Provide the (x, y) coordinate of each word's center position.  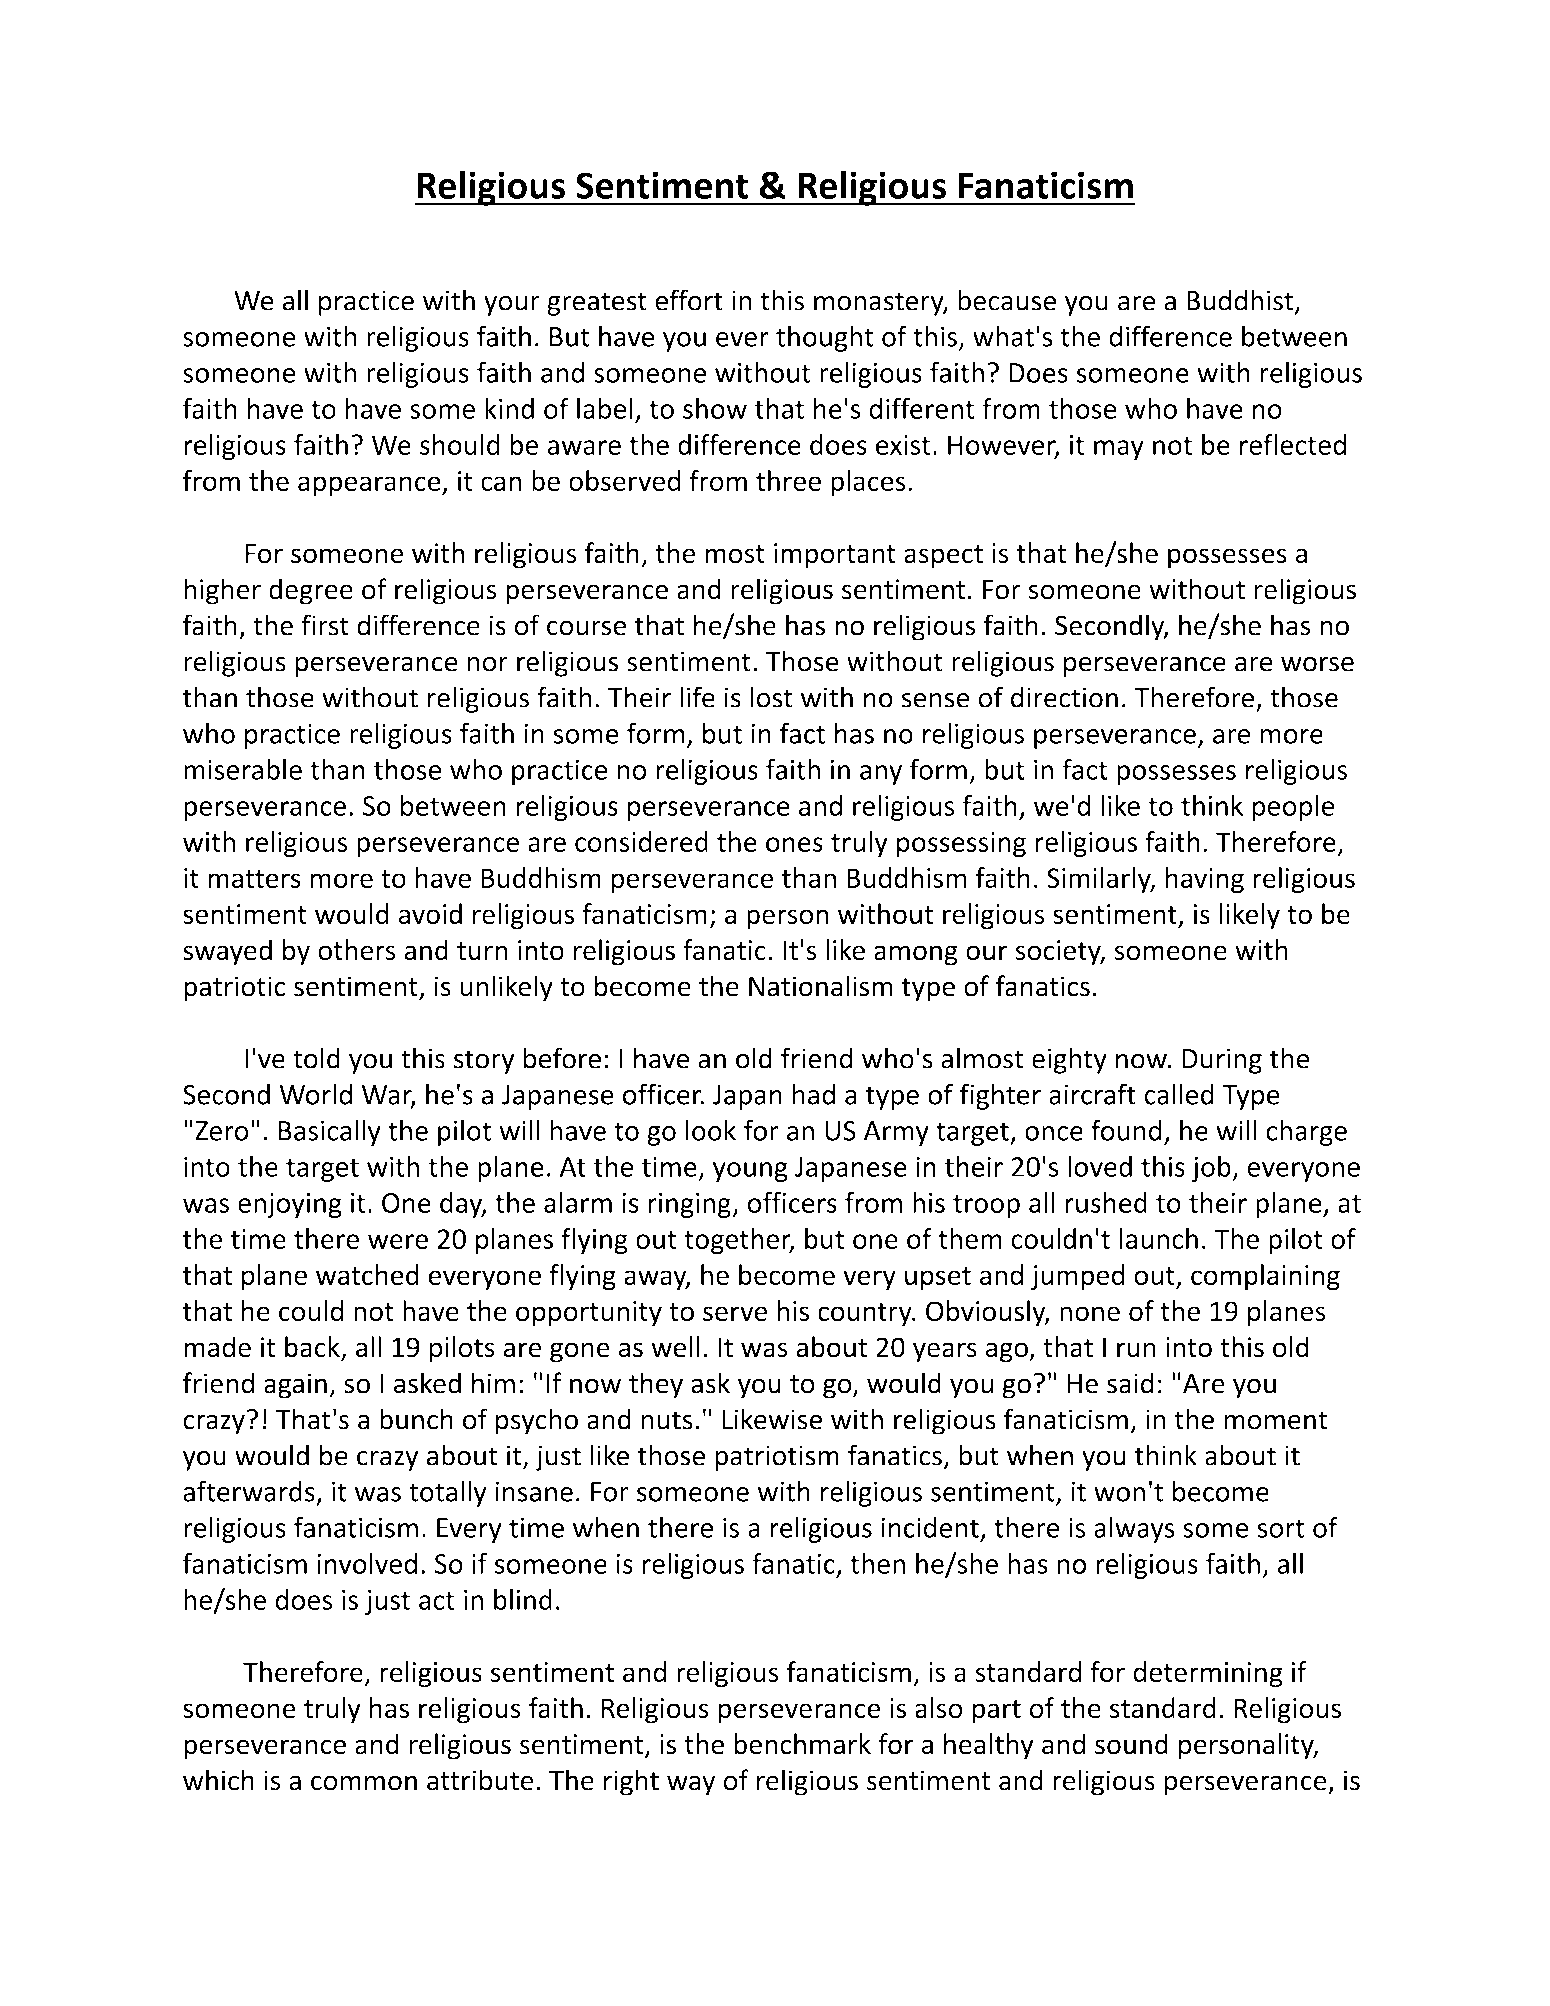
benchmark (802, 1744)
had (814, 1094)
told (316, 1058)
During (1222, 1061)
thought (825, 338)
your (512, 306)
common (364, 1783)
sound (1131, 1744)
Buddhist (1240, 300)
